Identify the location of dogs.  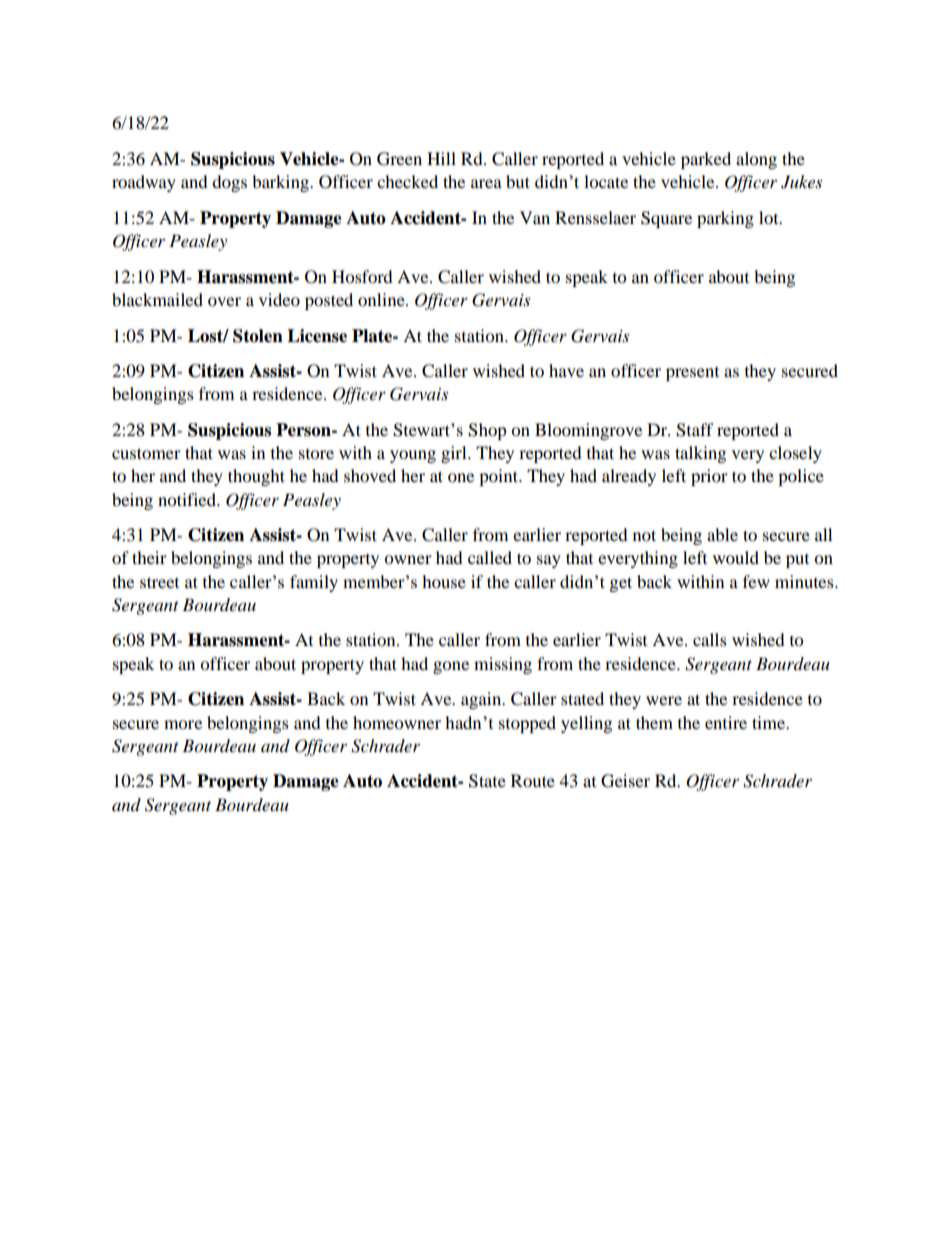
(229, 183).
